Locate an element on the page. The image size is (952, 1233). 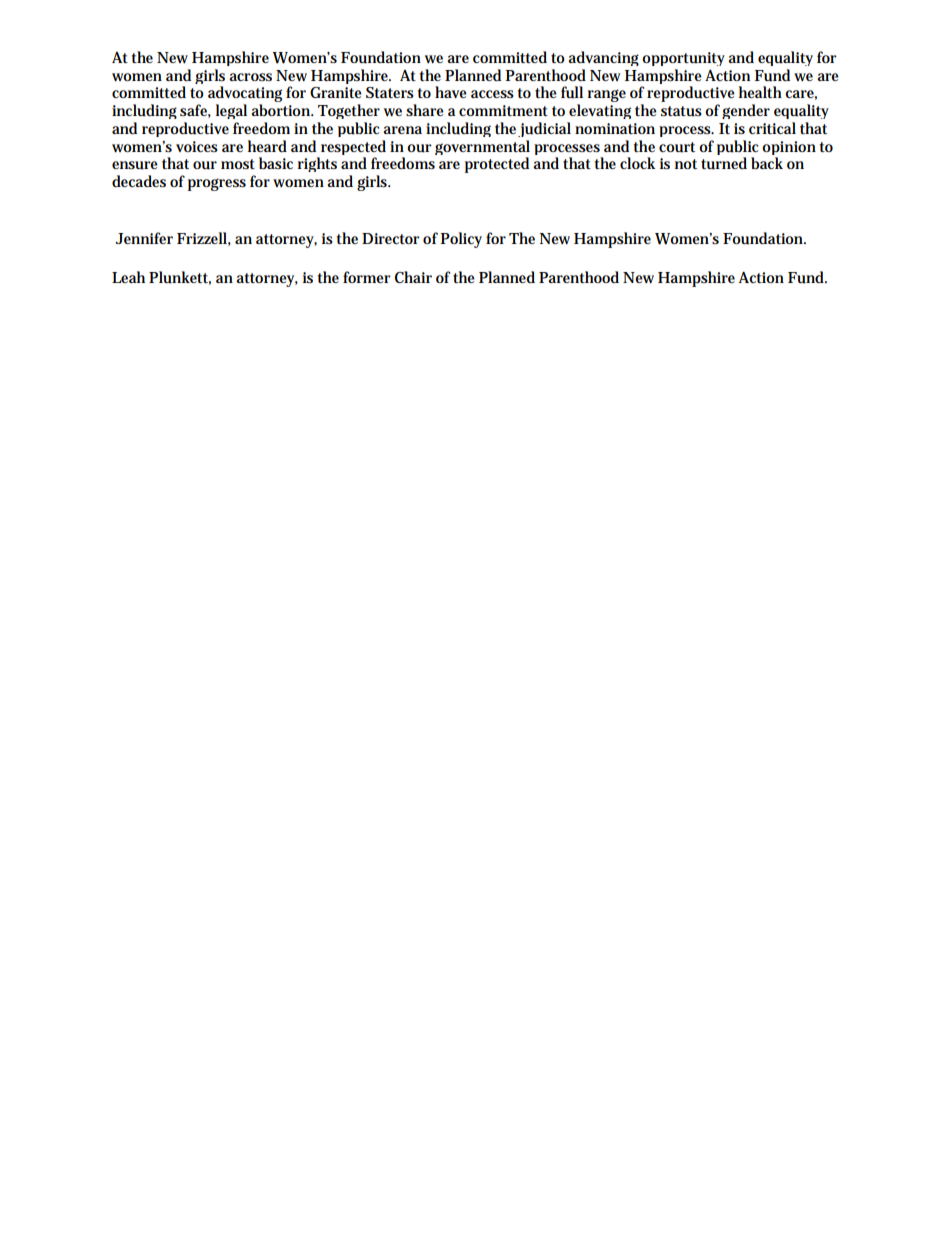
progress is located at coordinates (217, 184).
